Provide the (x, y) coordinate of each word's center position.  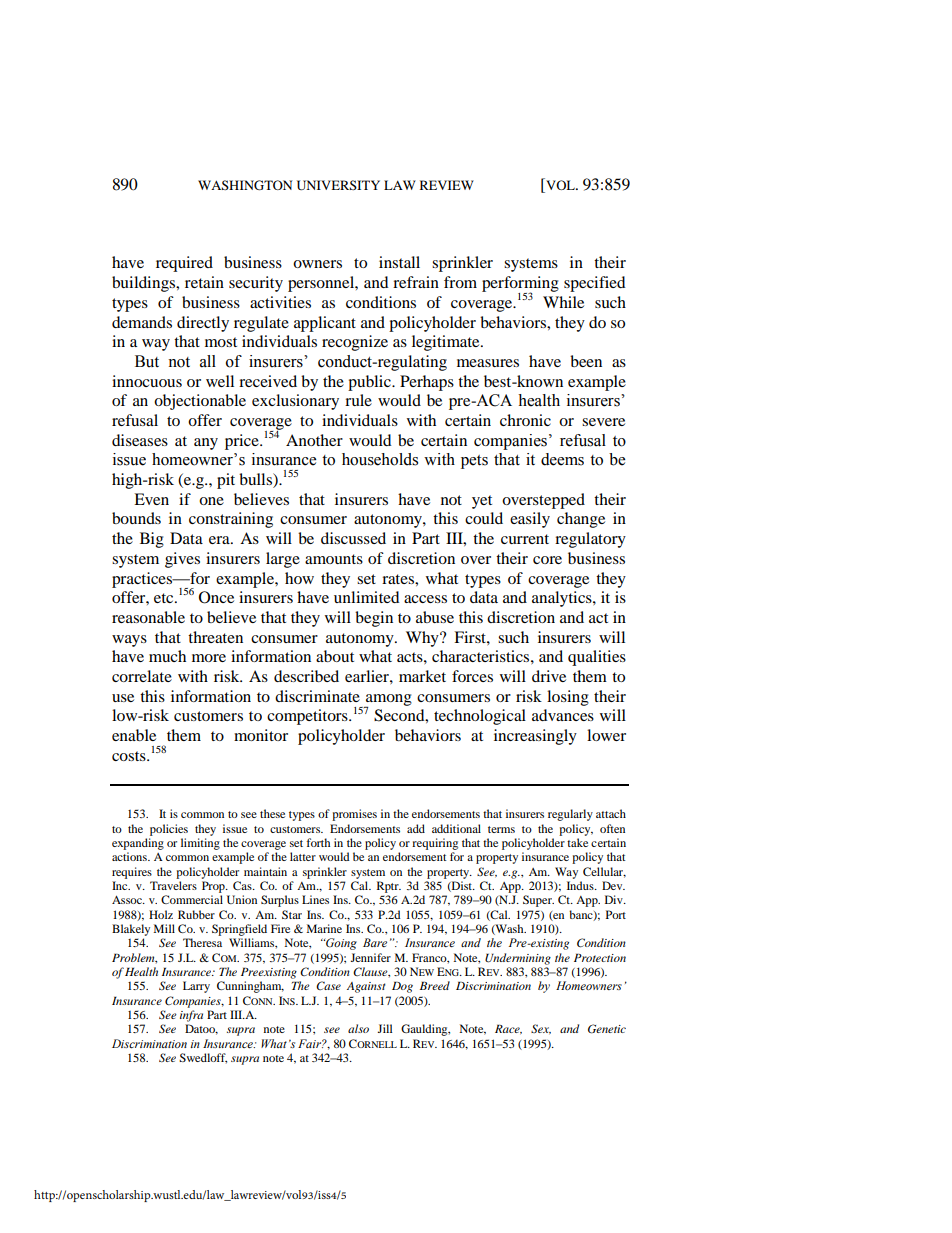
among (388, 701)
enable (134, 735)
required (184, 264)
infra (191, 1016)
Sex (541, 1029)
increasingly (535, 737)
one (211, 501)
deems (562, 459)
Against (366, 987)
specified (595, 284)
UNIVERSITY (338, 185)
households (380, 459)
